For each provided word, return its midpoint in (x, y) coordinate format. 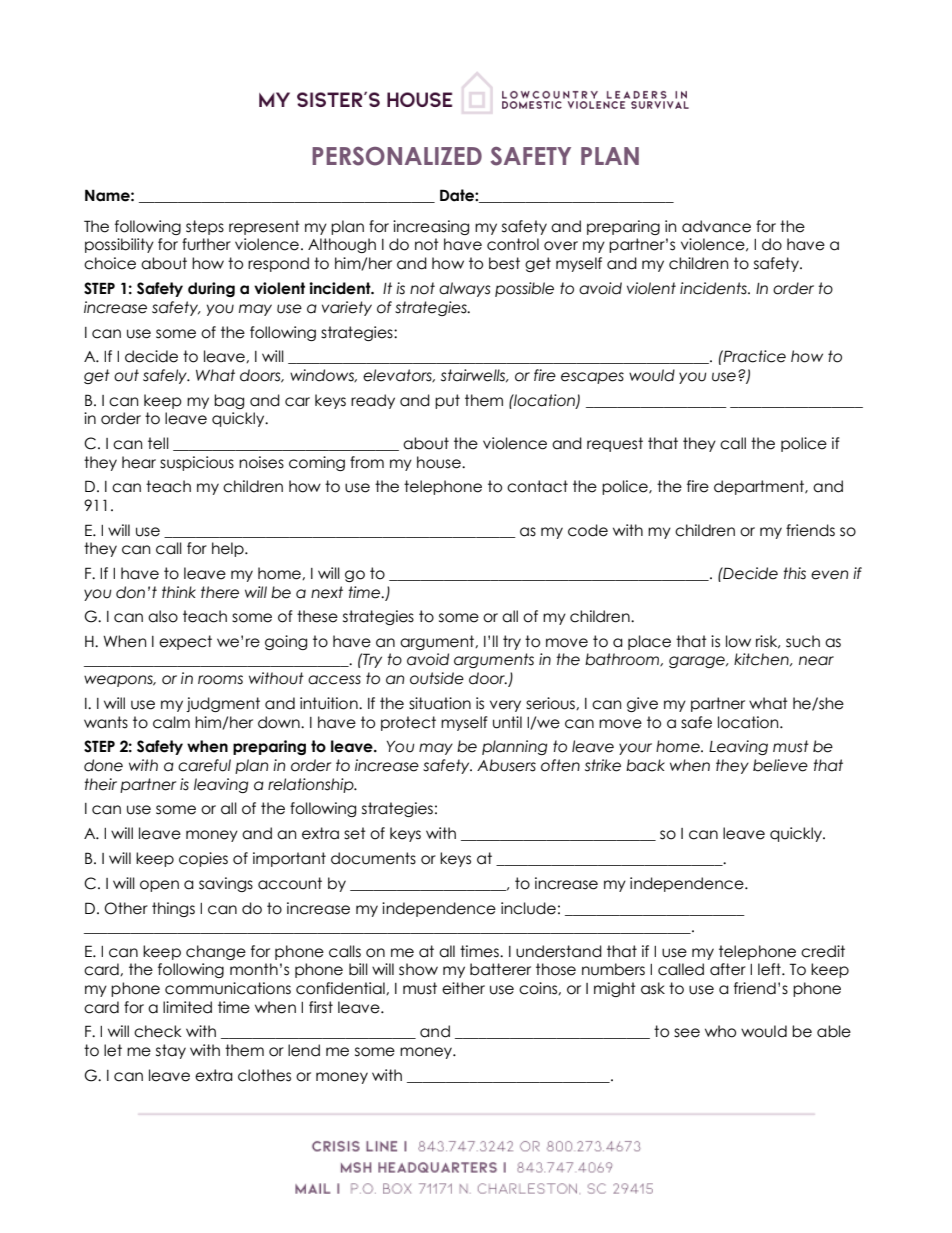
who (720, 1031)
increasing (431, 227)
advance (716, 226)
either (463, 988)
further (206, 244)
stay (171, 1051)
